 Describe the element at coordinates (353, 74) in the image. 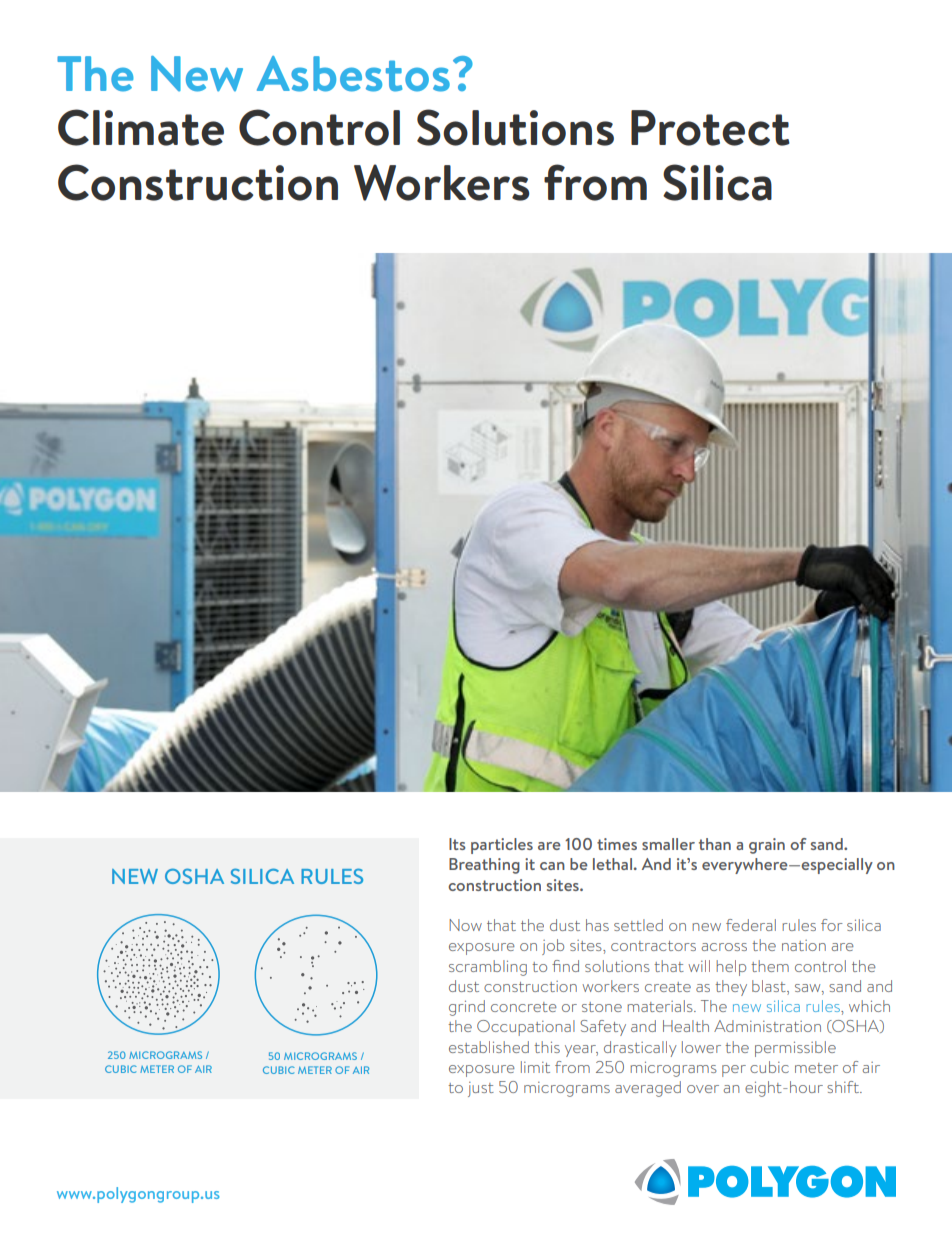

I see `Asbestos` at that location.
